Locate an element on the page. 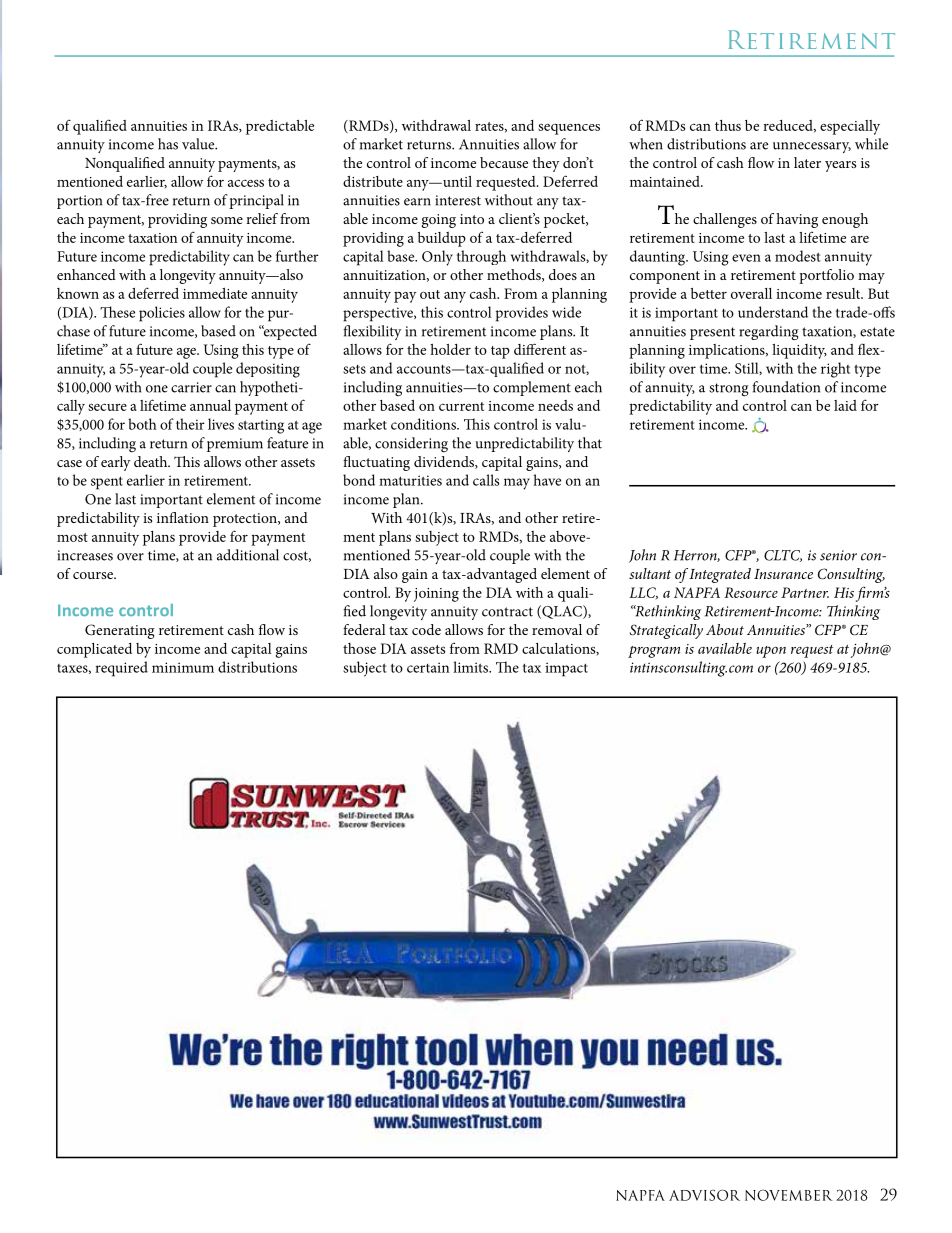 Image resolution: width=952 pixels, height=1233 pixels. NOVEMBER is located at coordinates (788, 1195).
